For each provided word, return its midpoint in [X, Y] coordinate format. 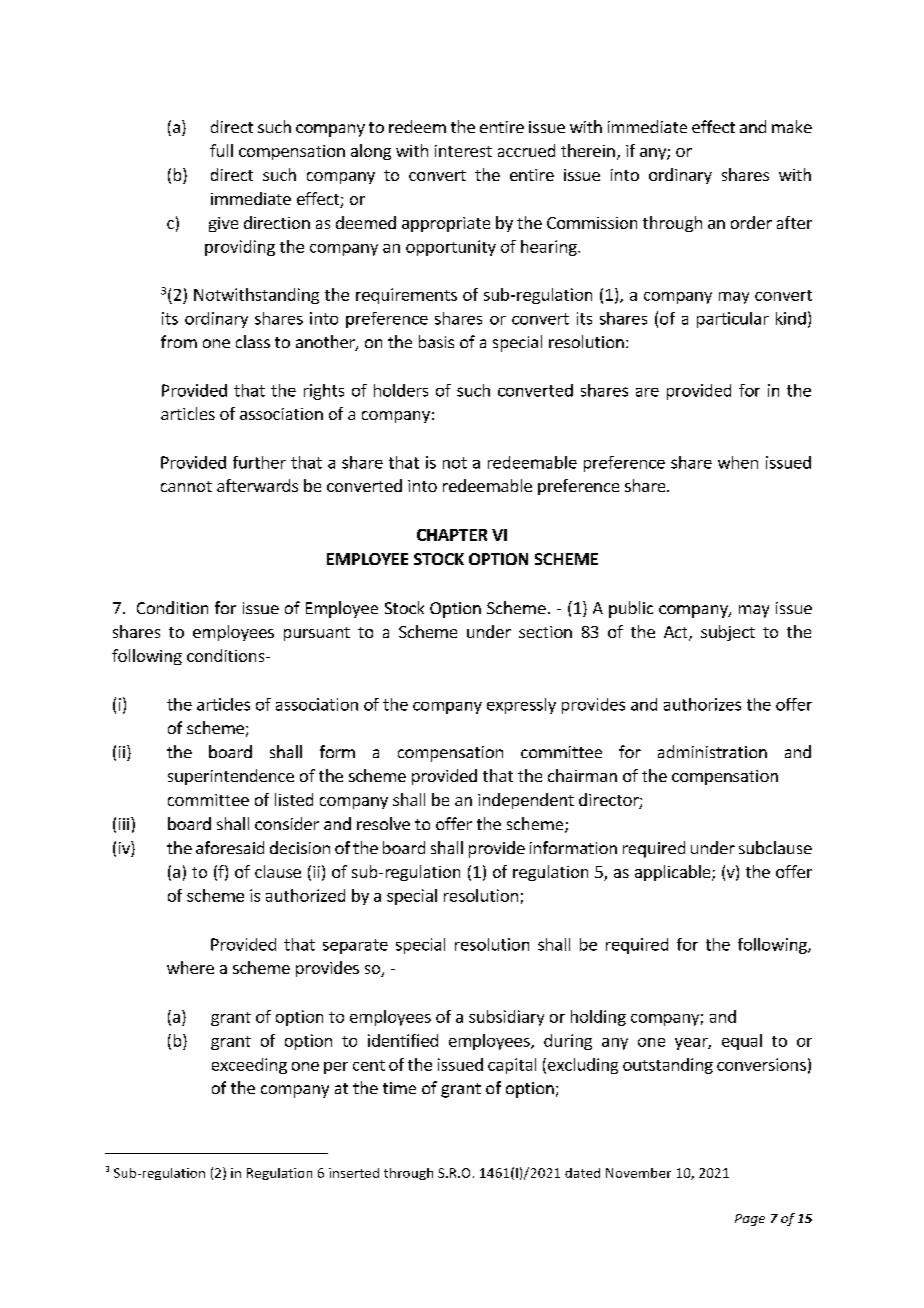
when [738, 462]
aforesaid [230, 847]
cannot [186, 486]
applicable [674, 873]
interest [463, 151]
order [751, 222]
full [221, 150]
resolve [383, 823]
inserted [354, 1173]
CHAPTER [452, 535]
